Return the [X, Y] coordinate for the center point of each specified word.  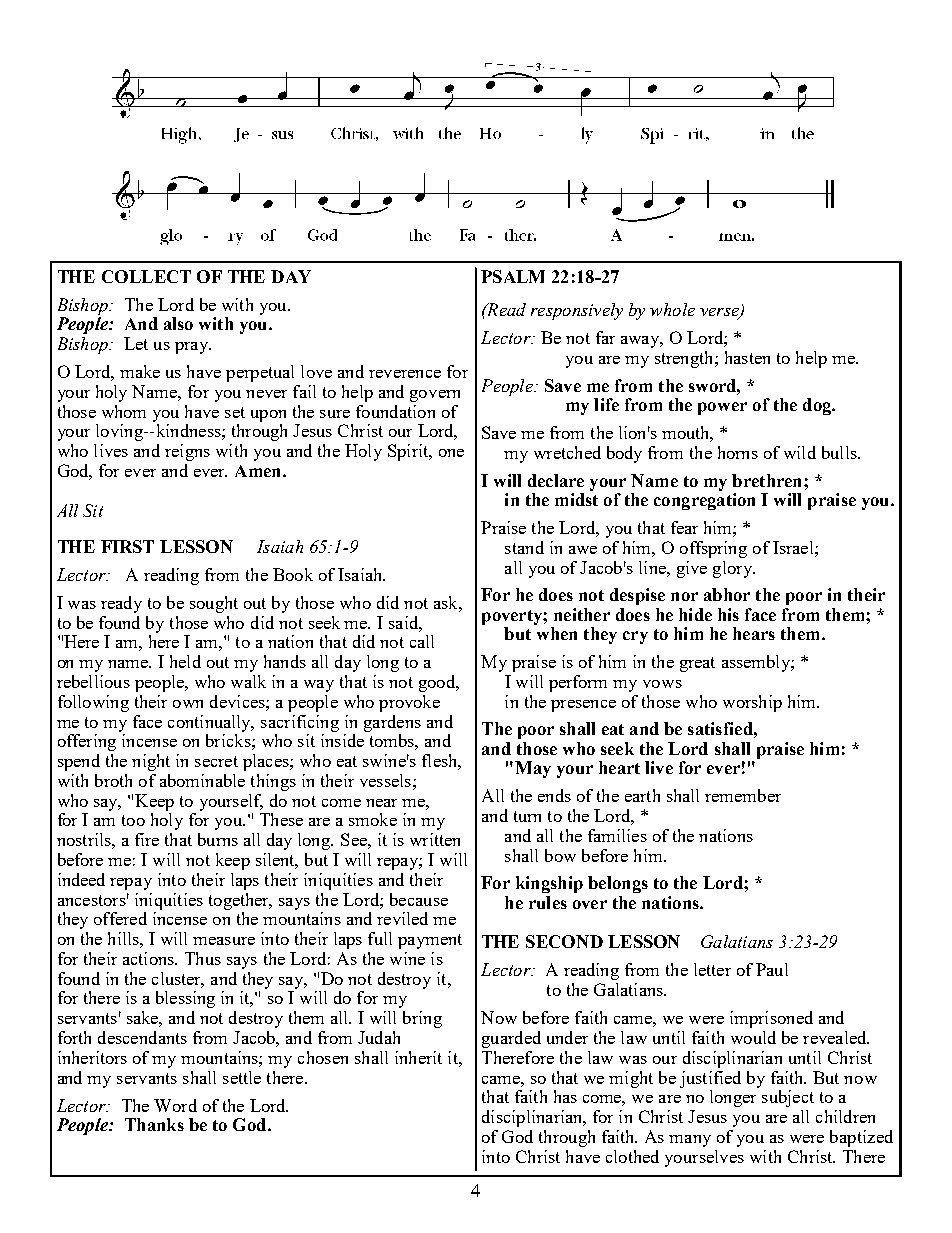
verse [720, 313]
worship [752, 703]
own [188, 704]
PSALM [513, 276]
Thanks [154, 1124]
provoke [409, 703]
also [178, 323]
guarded [511, 1039]
